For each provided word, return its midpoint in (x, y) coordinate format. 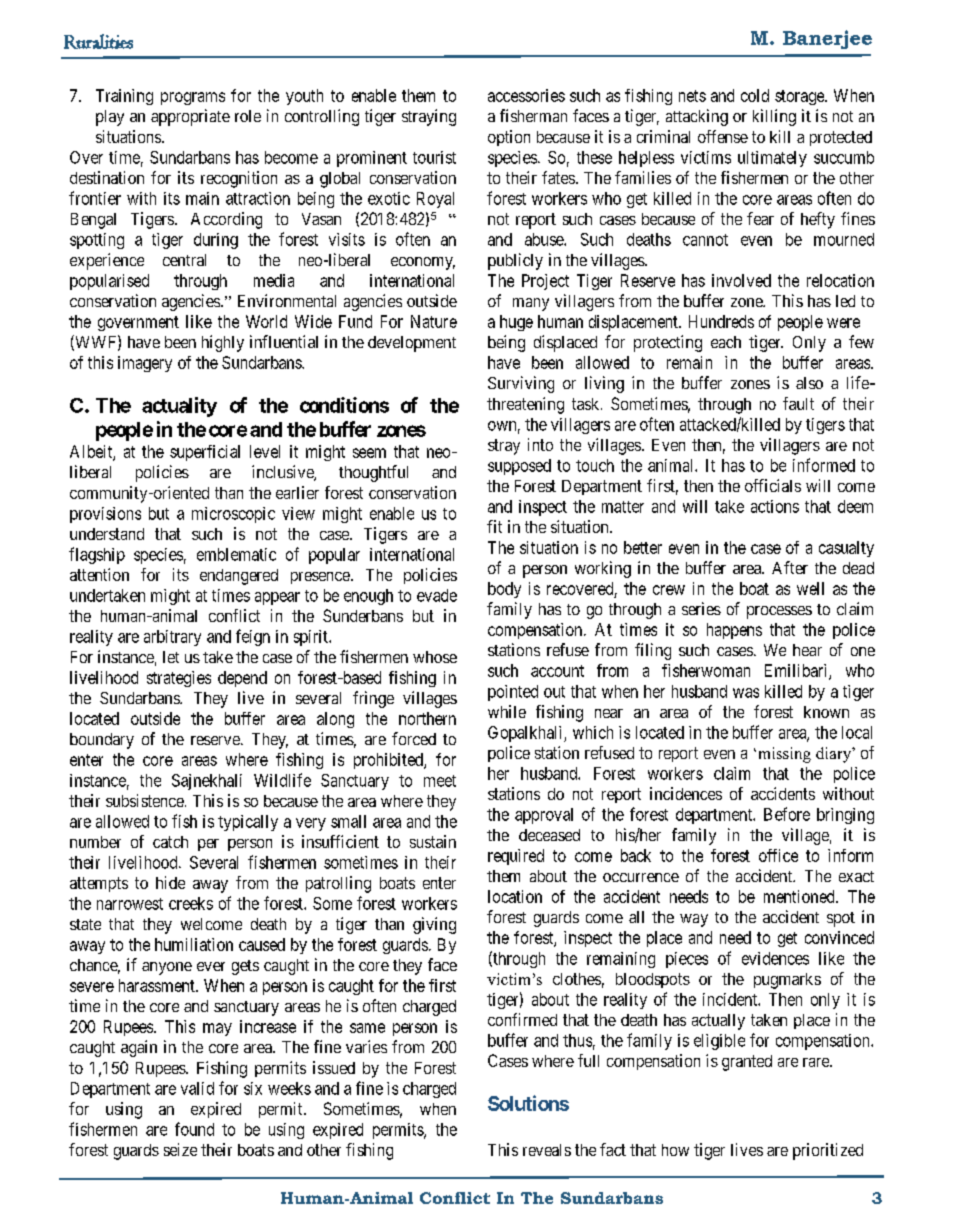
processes (779, 612)
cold (755, 95)
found (194, 1129)
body (504, 590)
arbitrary (172, 638)
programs (193, 98)
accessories (526, 95)
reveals (547, 1150)
